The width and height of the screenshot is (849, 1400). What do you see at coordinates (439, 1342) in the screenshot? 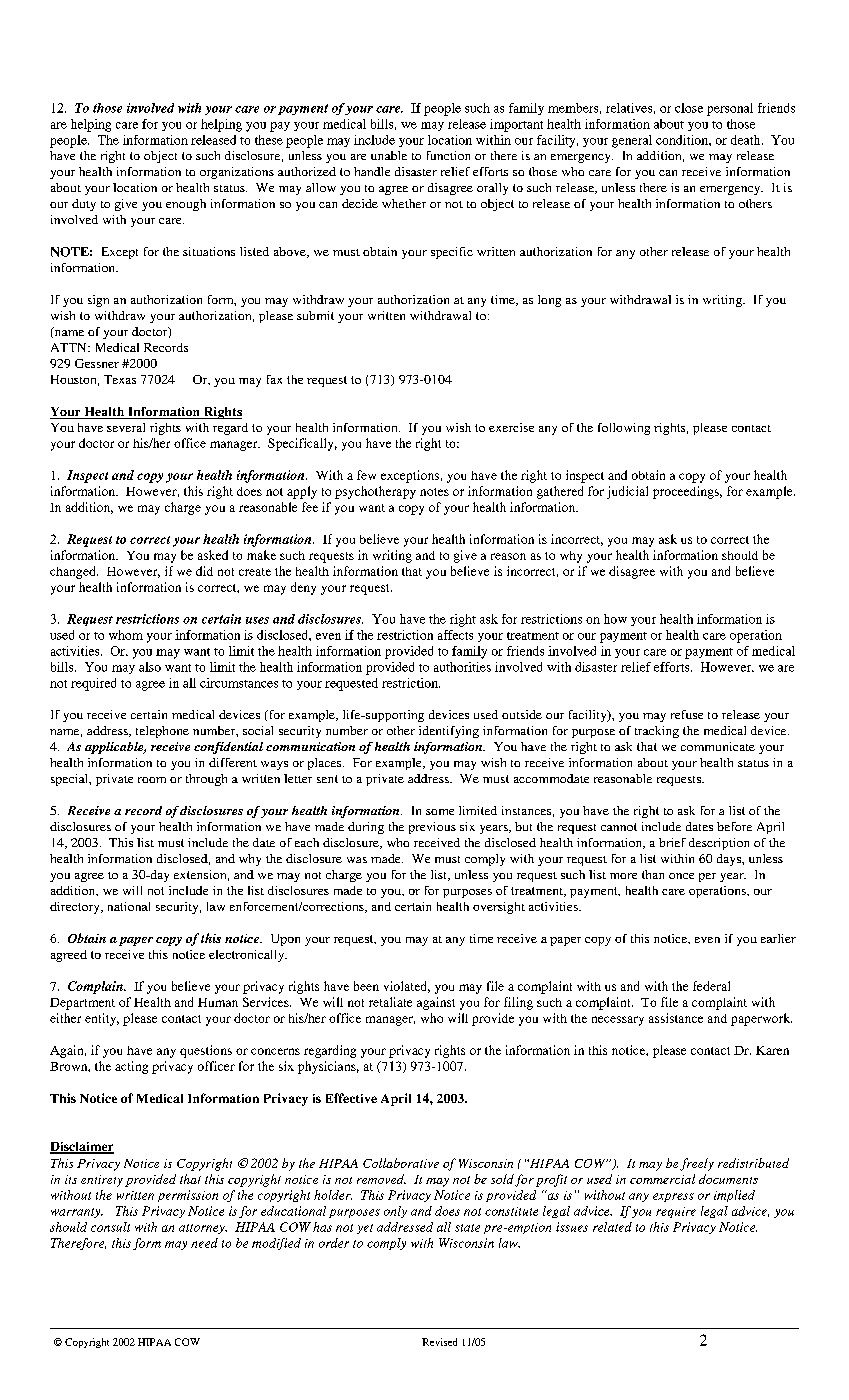
I see `Revised` at bounding box center [439, 1342].
